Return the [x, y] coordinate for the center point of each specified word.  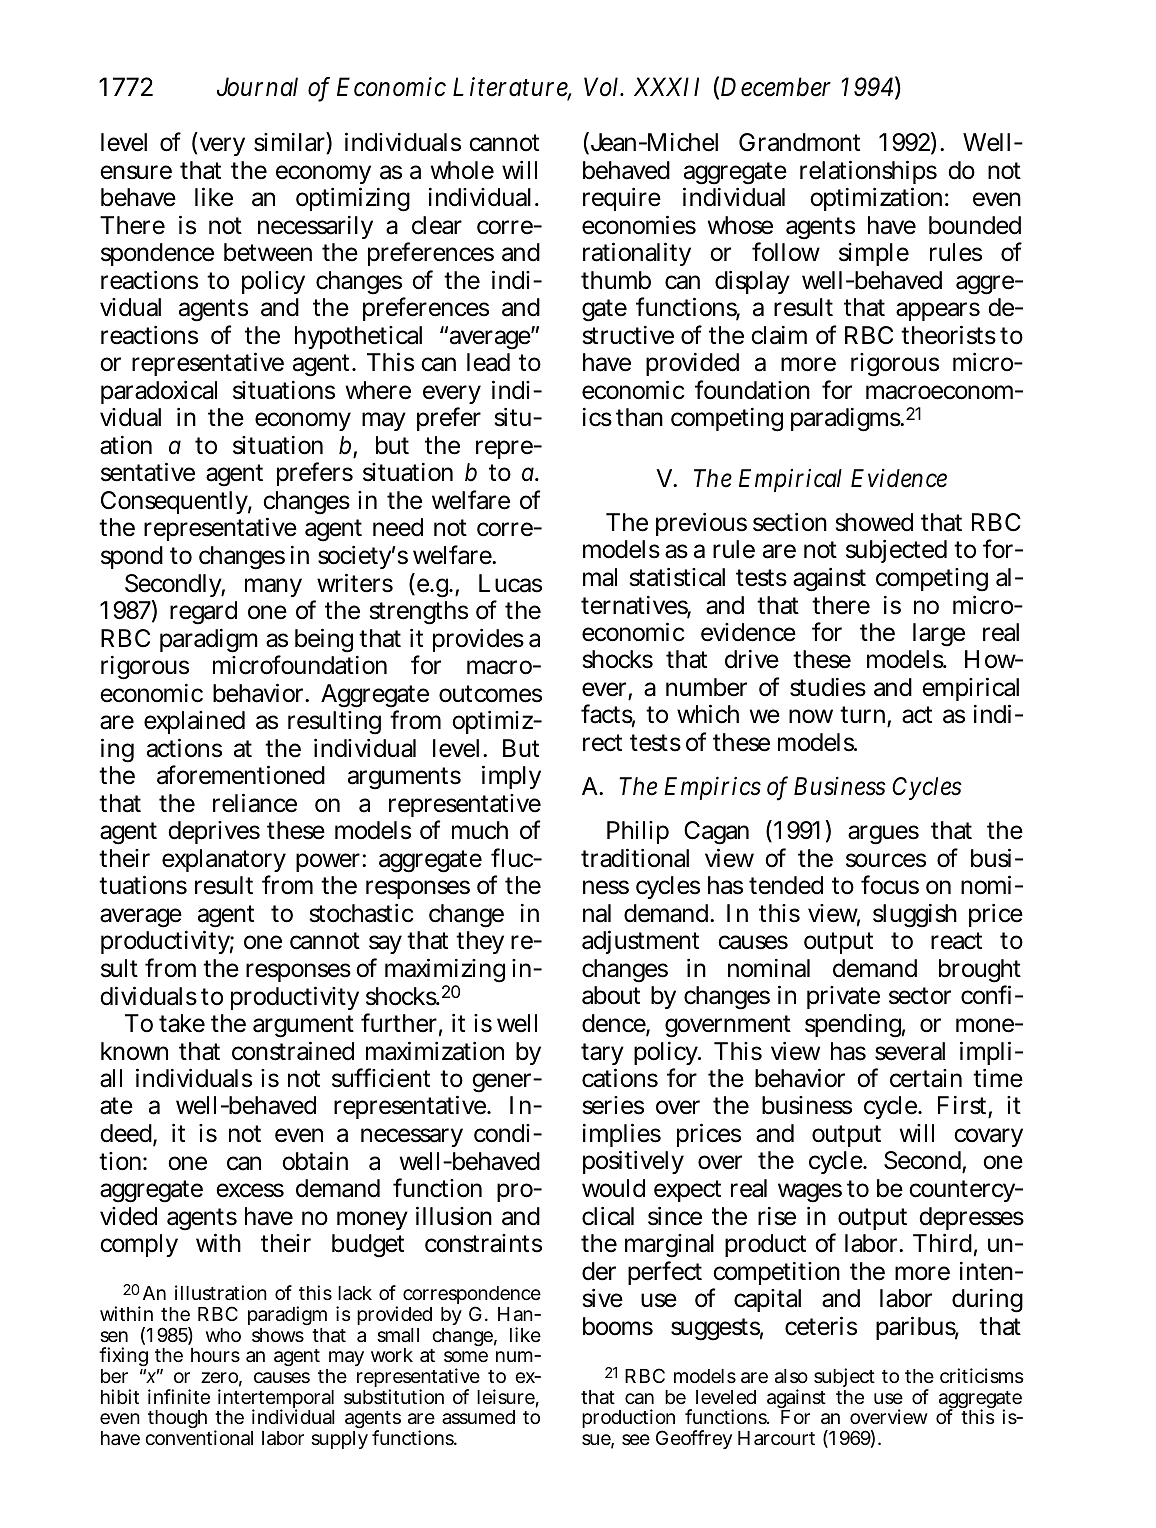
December [776, 87]
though [177, 1419]
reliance [255, 803]
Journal [257, 87]
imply [511, 777]
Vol [603, 87]
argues [883, 835]
